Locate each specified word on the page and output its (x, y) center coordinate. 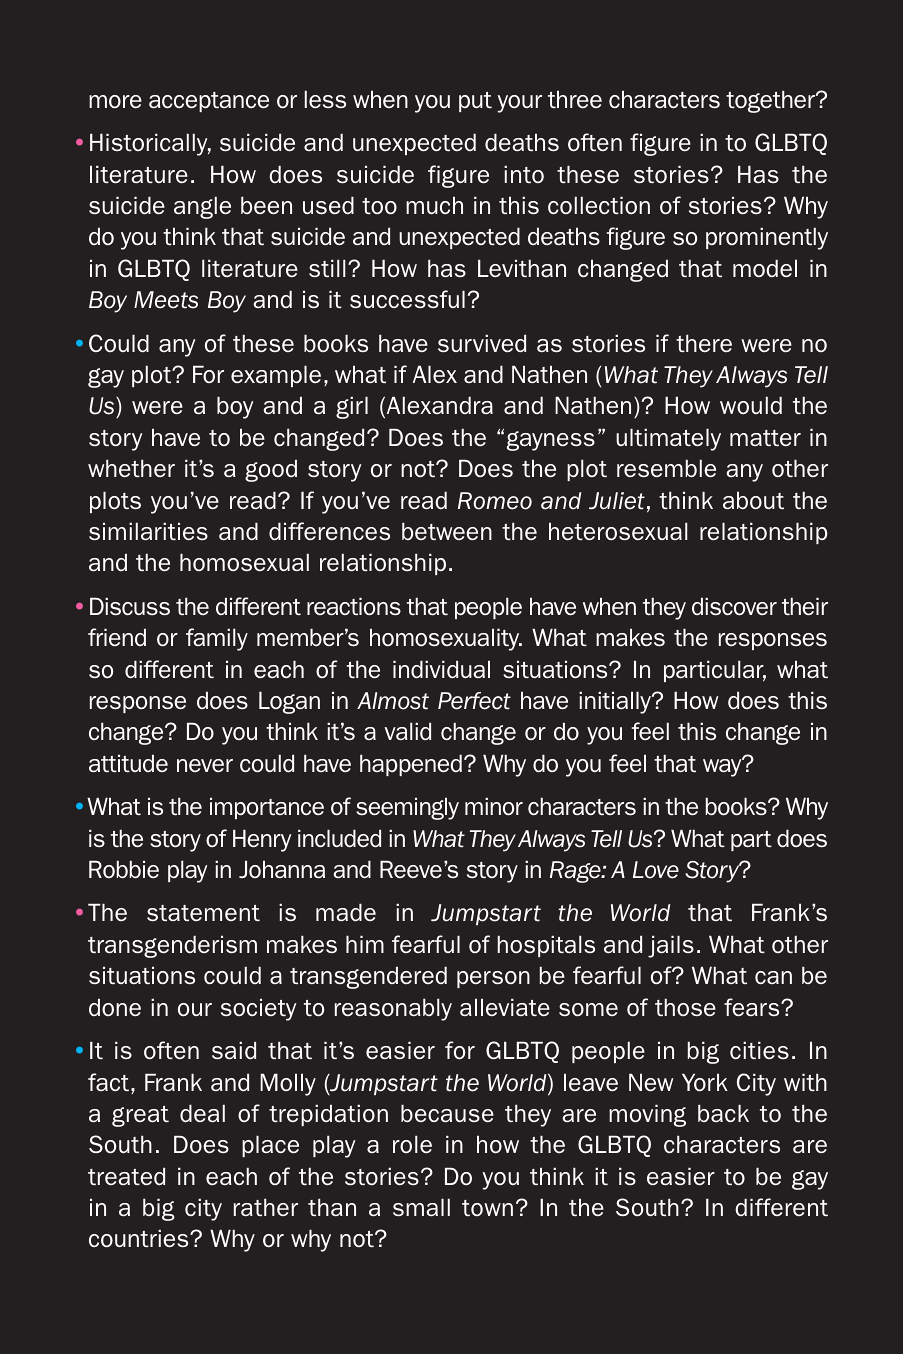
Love (656, 870)
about (753, 500)
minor (494, 806)
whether (131, 468)
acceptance (209, 102)
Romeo (495, 501)
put (475, 102)
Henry (262, 840)
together (771, 101)
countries (140, 1238)
